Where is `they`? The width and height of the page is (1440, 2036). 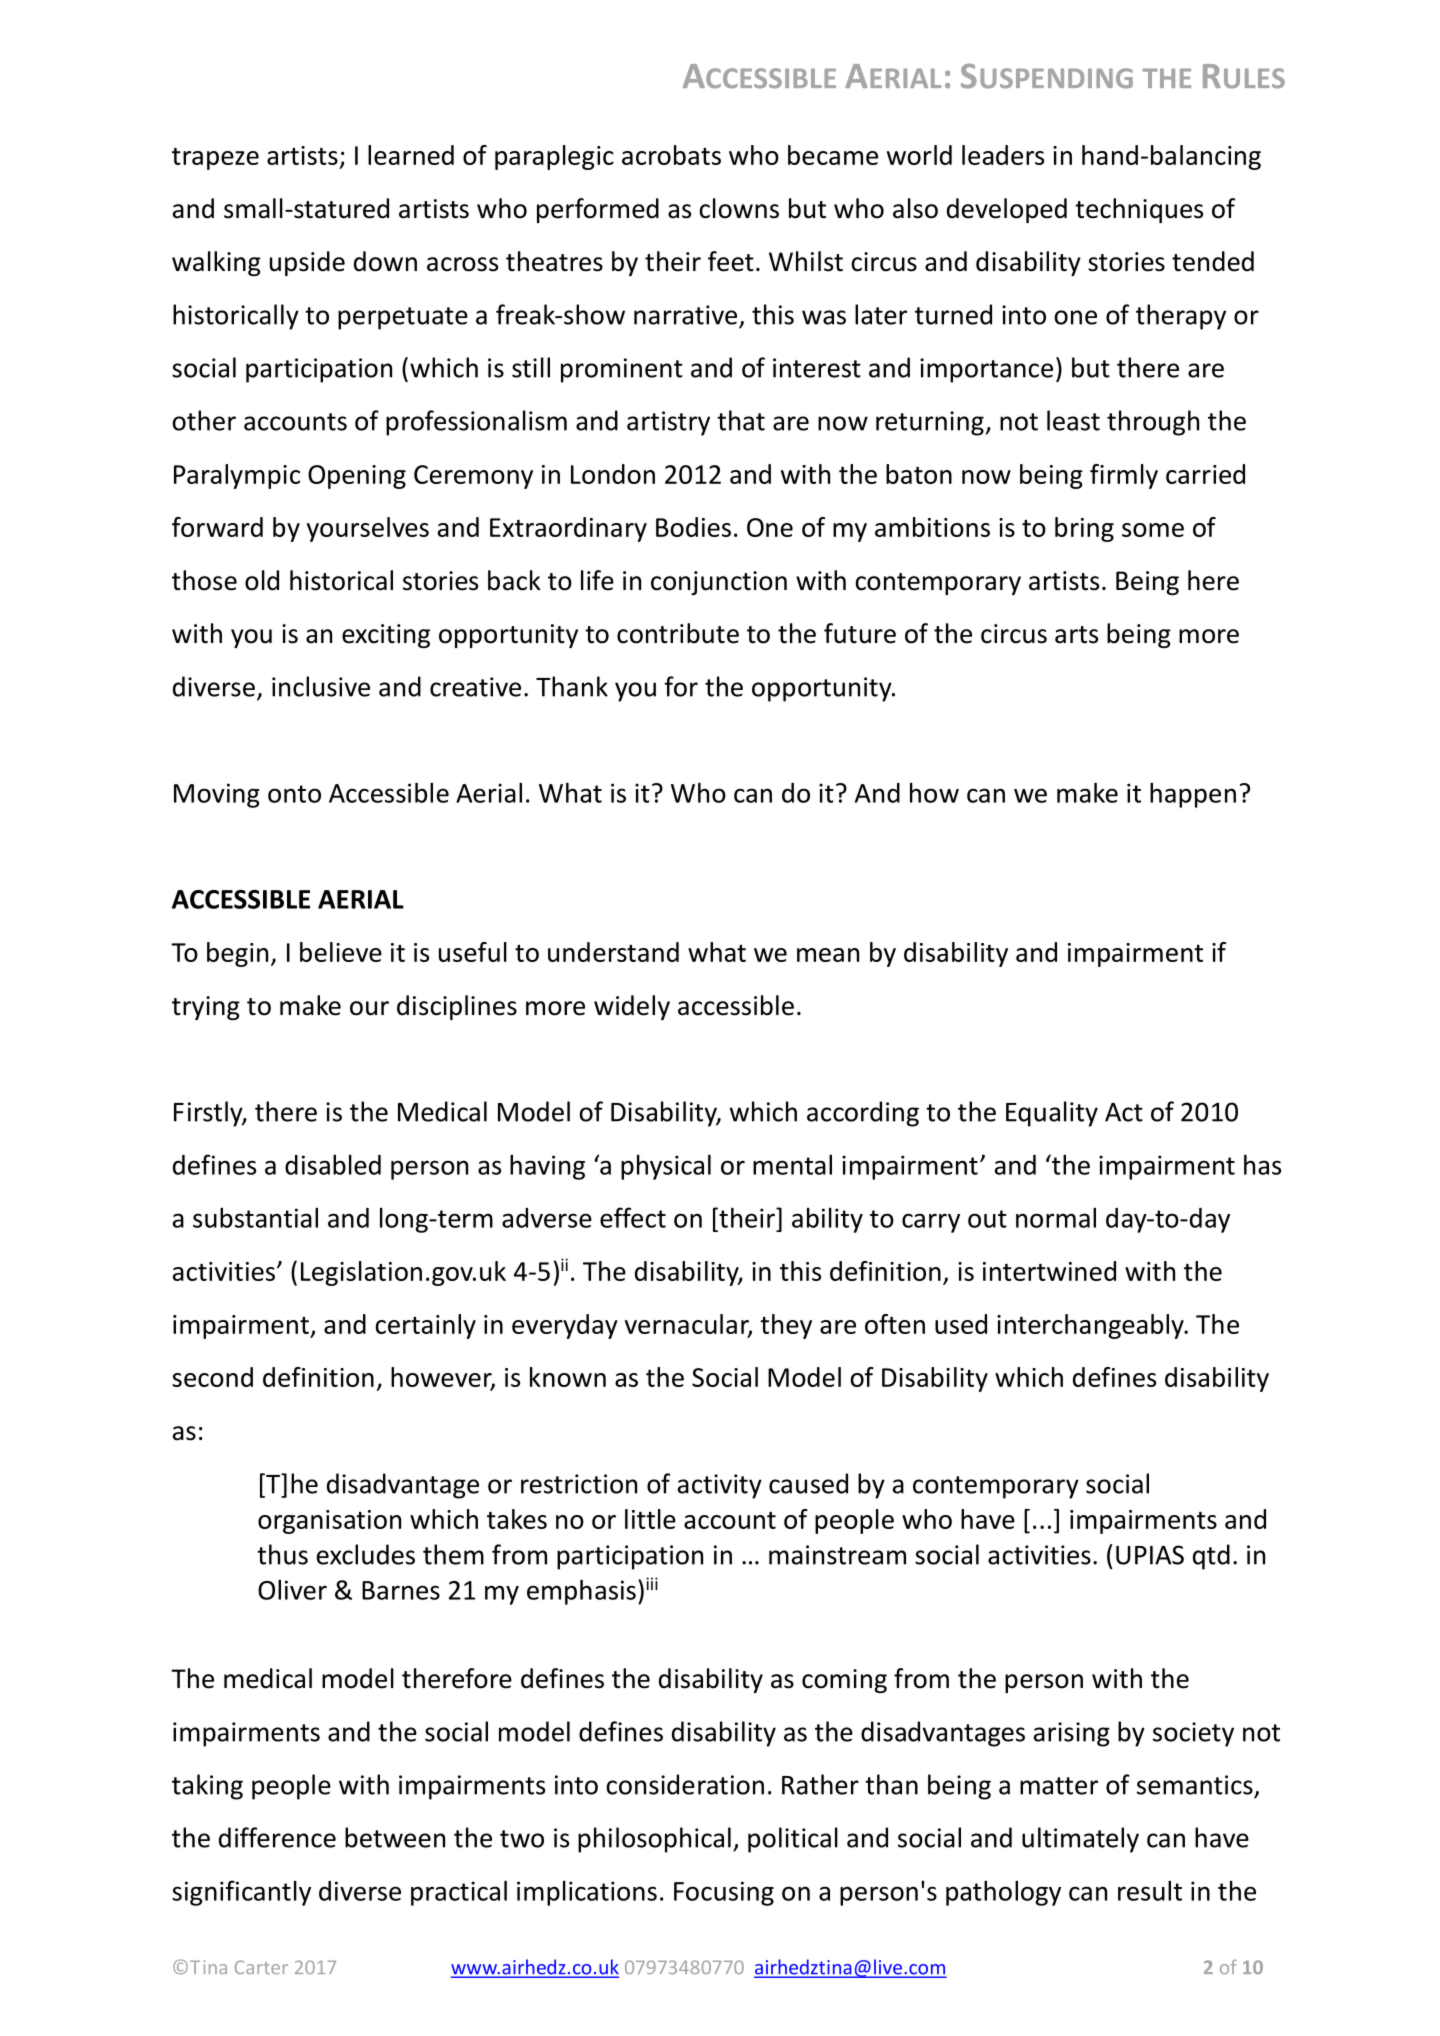 they is located at coordinates (786, 1326).
